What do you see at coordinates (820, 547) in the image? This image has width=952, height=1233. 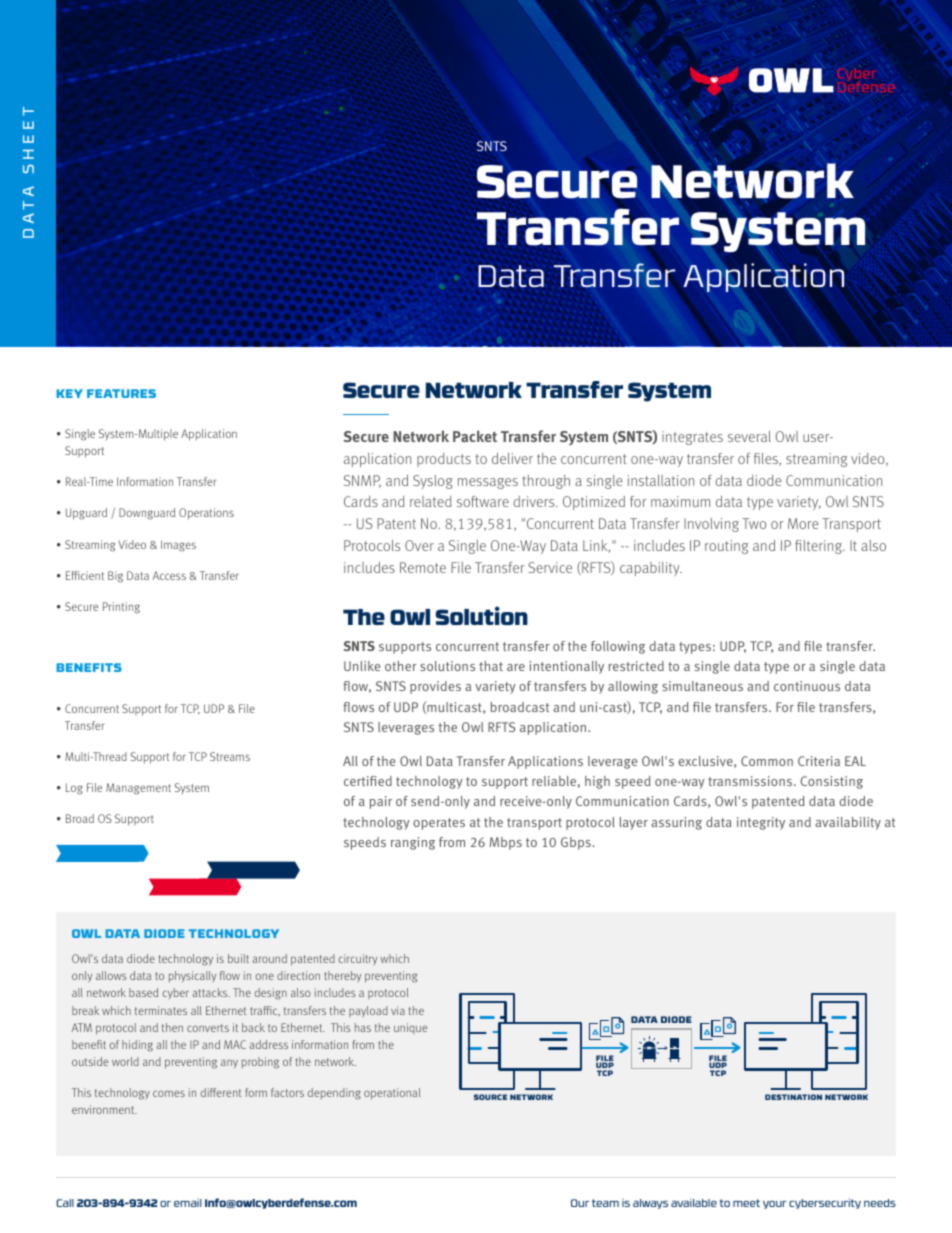 I see `filtering` at bounding box center [820, 547].
